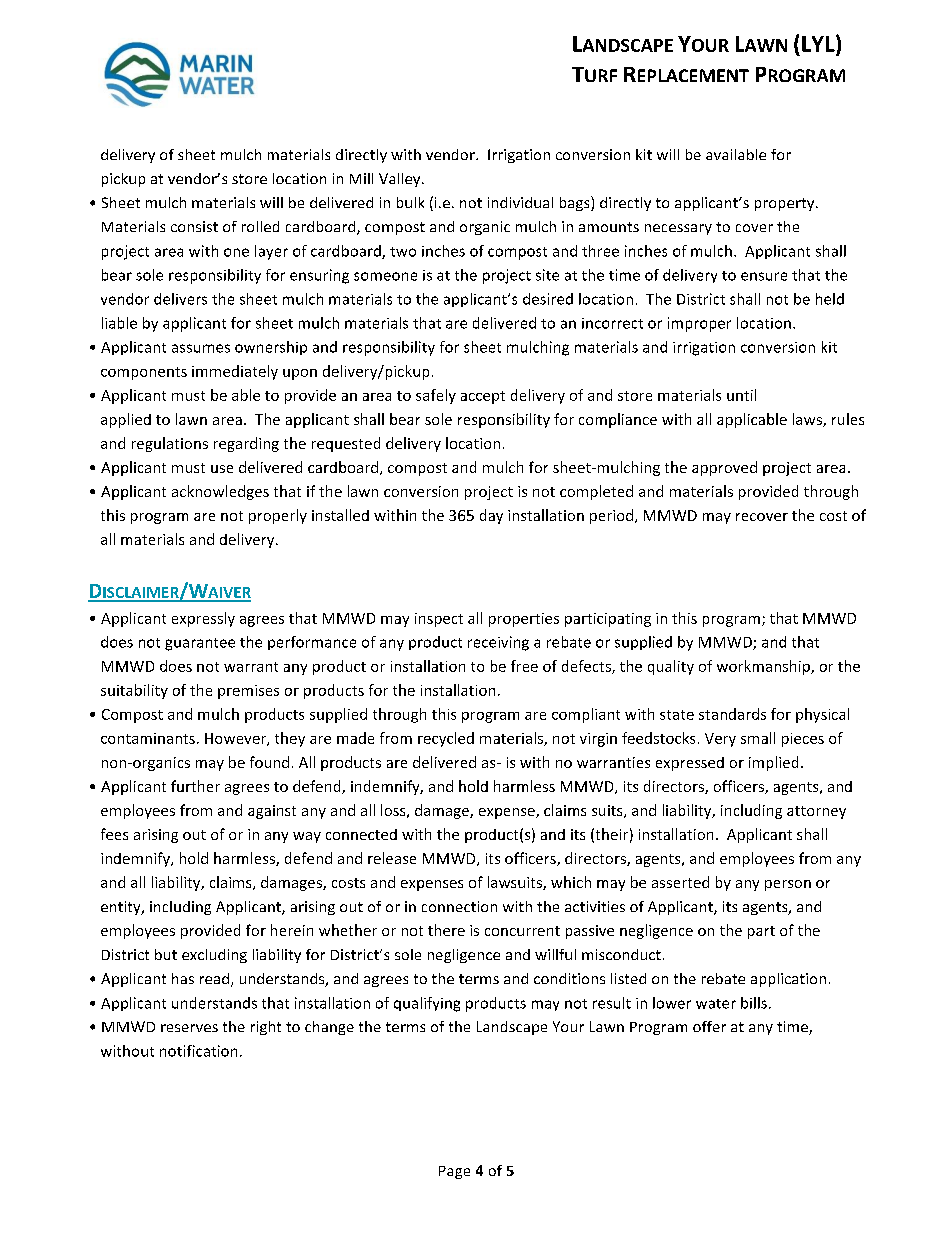 The height and width of the screenshot is (1233, 952). What do you see at coordinates (520, 202) in the screenshot?
I see `individual` at bounding box center [520, 202].
